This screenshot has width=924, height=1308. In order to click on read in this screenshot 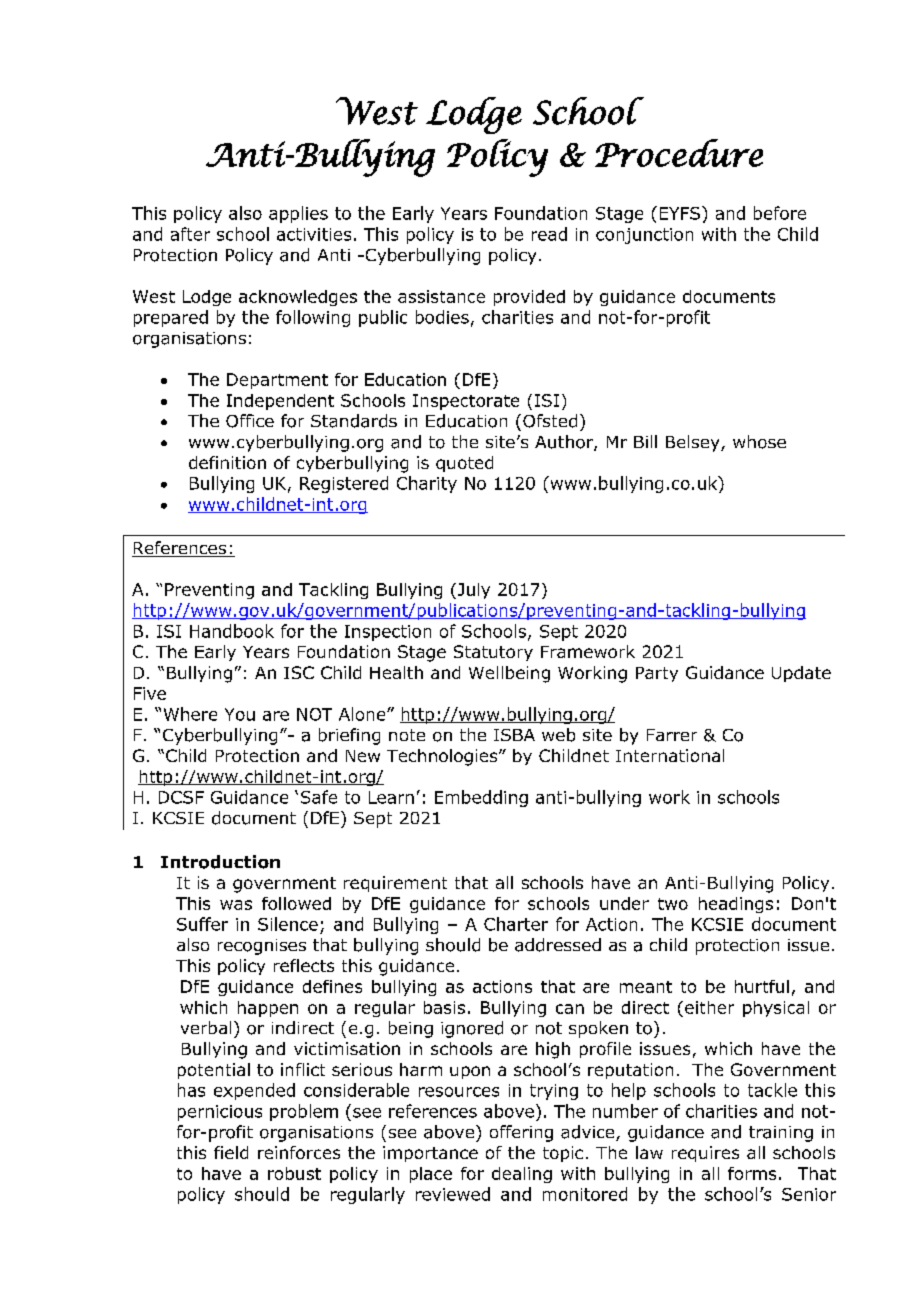, I will do `click(549, 234)`.
